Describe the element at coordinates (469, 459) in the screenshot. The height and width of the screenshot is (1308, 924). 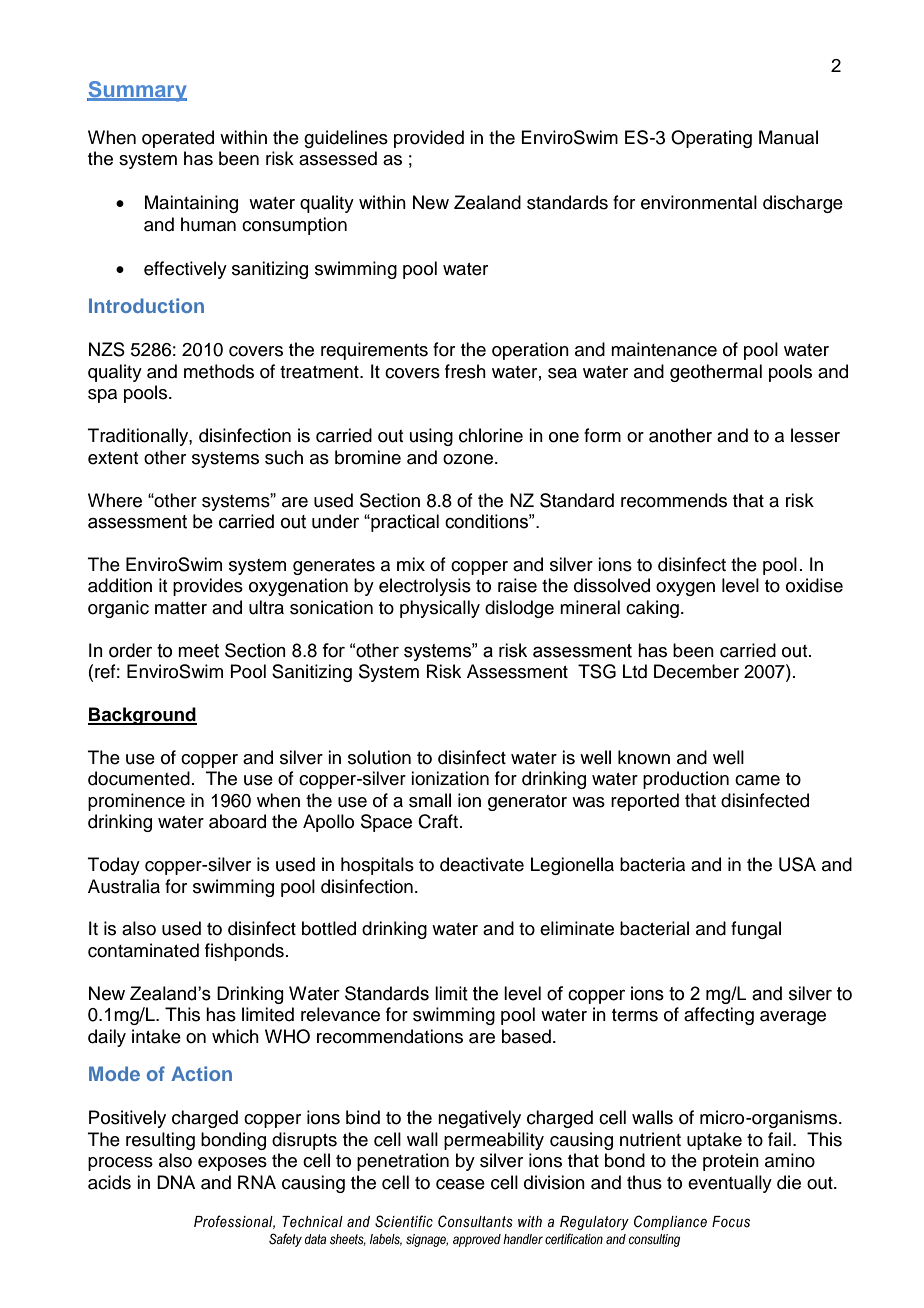
I see `ozone` at that location.
